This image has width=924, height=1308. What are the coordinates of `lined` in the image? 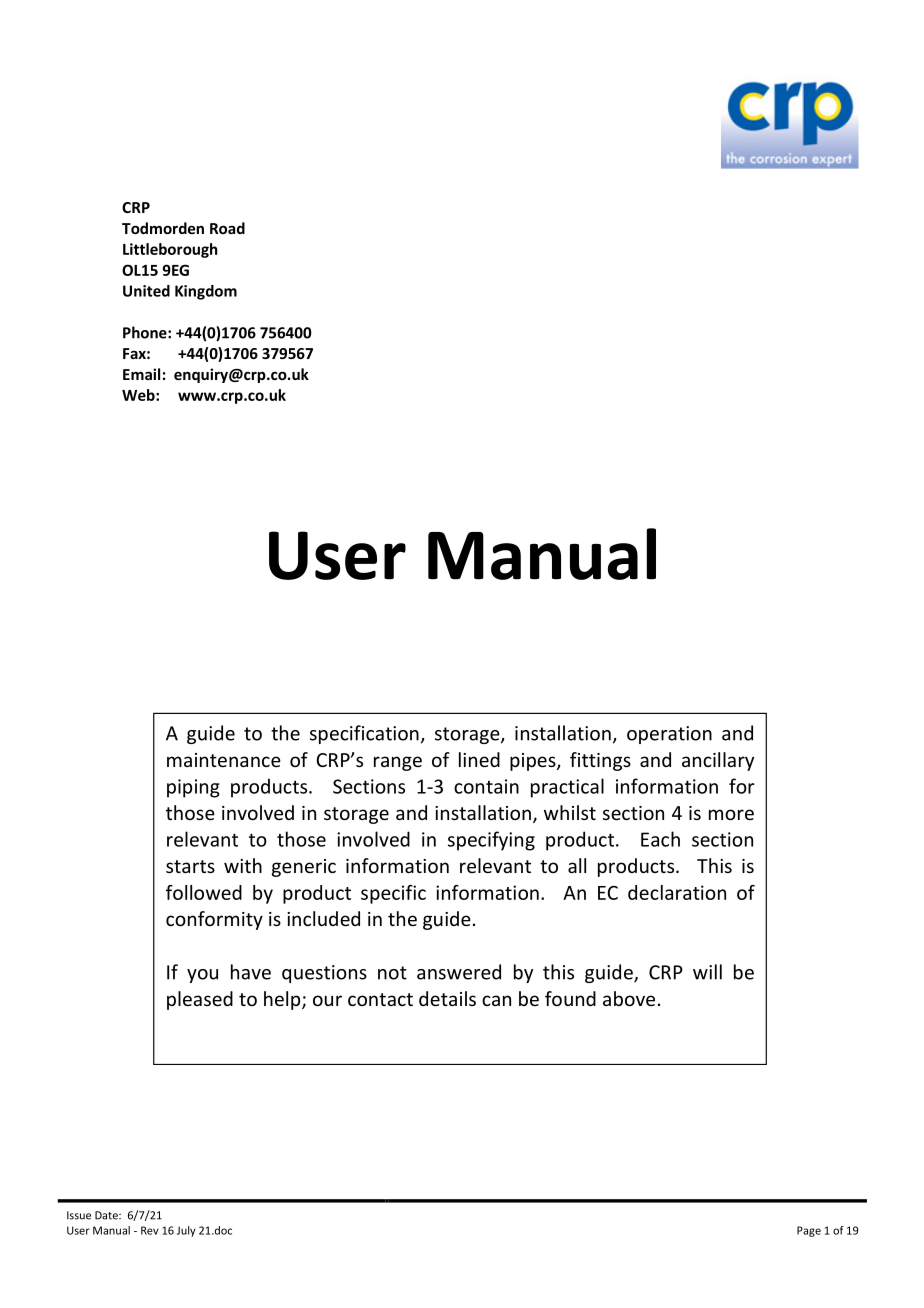 It's located at (479, 759).
